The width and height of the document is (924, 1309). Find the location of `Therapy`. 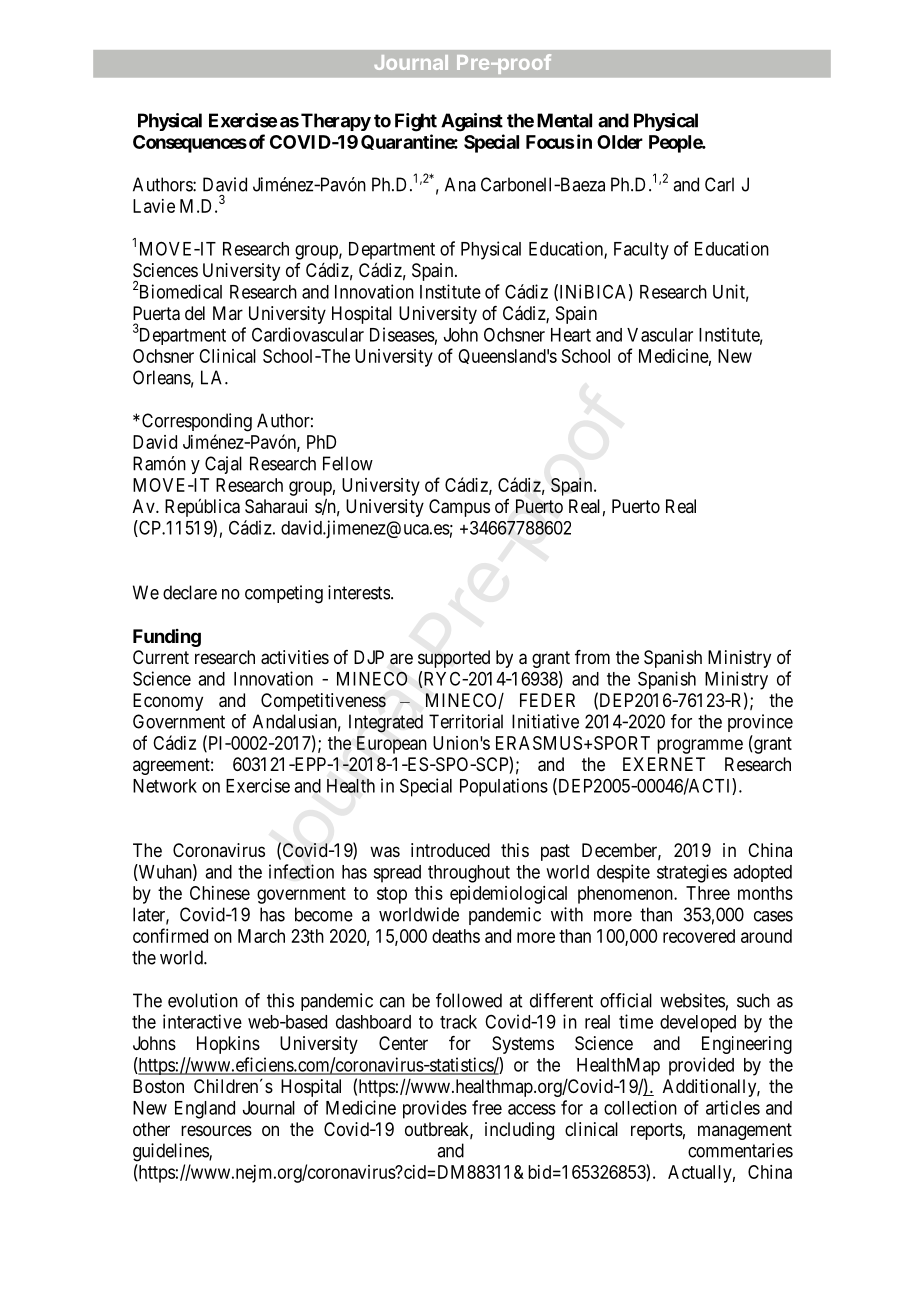

Therapy is located at coordinates (336, 122).
